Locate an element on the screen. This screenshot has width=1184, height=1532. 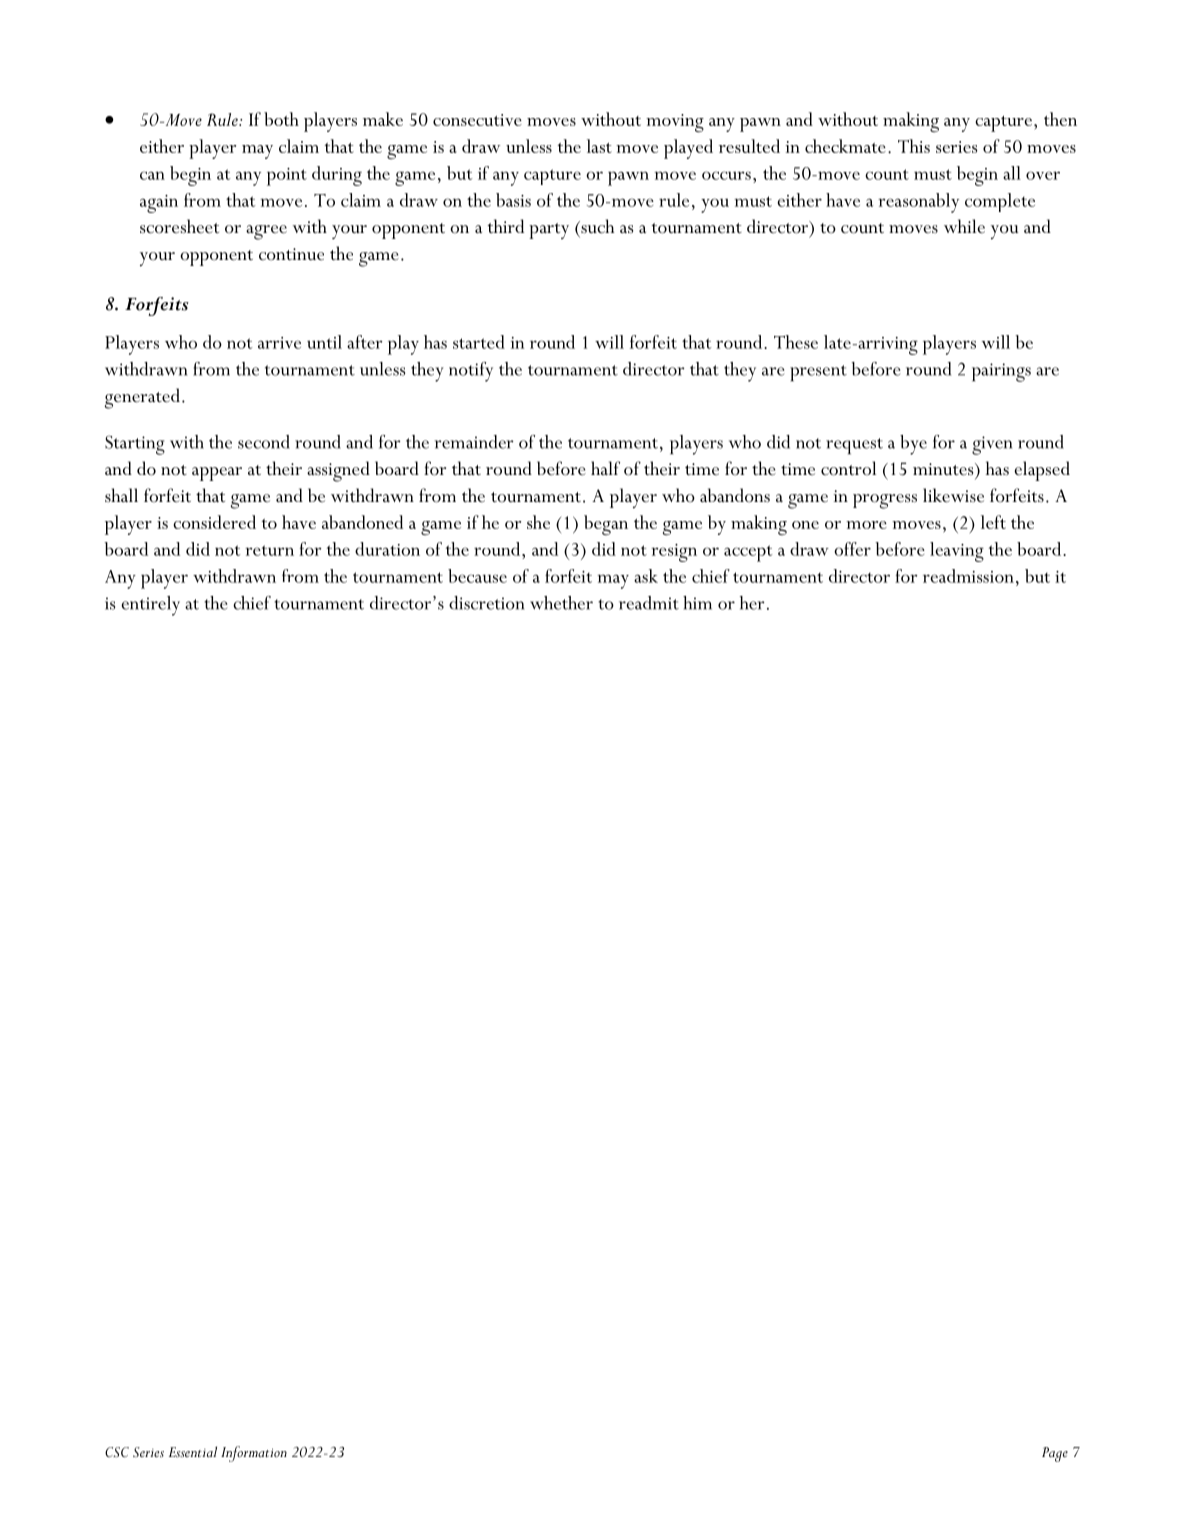
last is located at coordinates (599, 146).
